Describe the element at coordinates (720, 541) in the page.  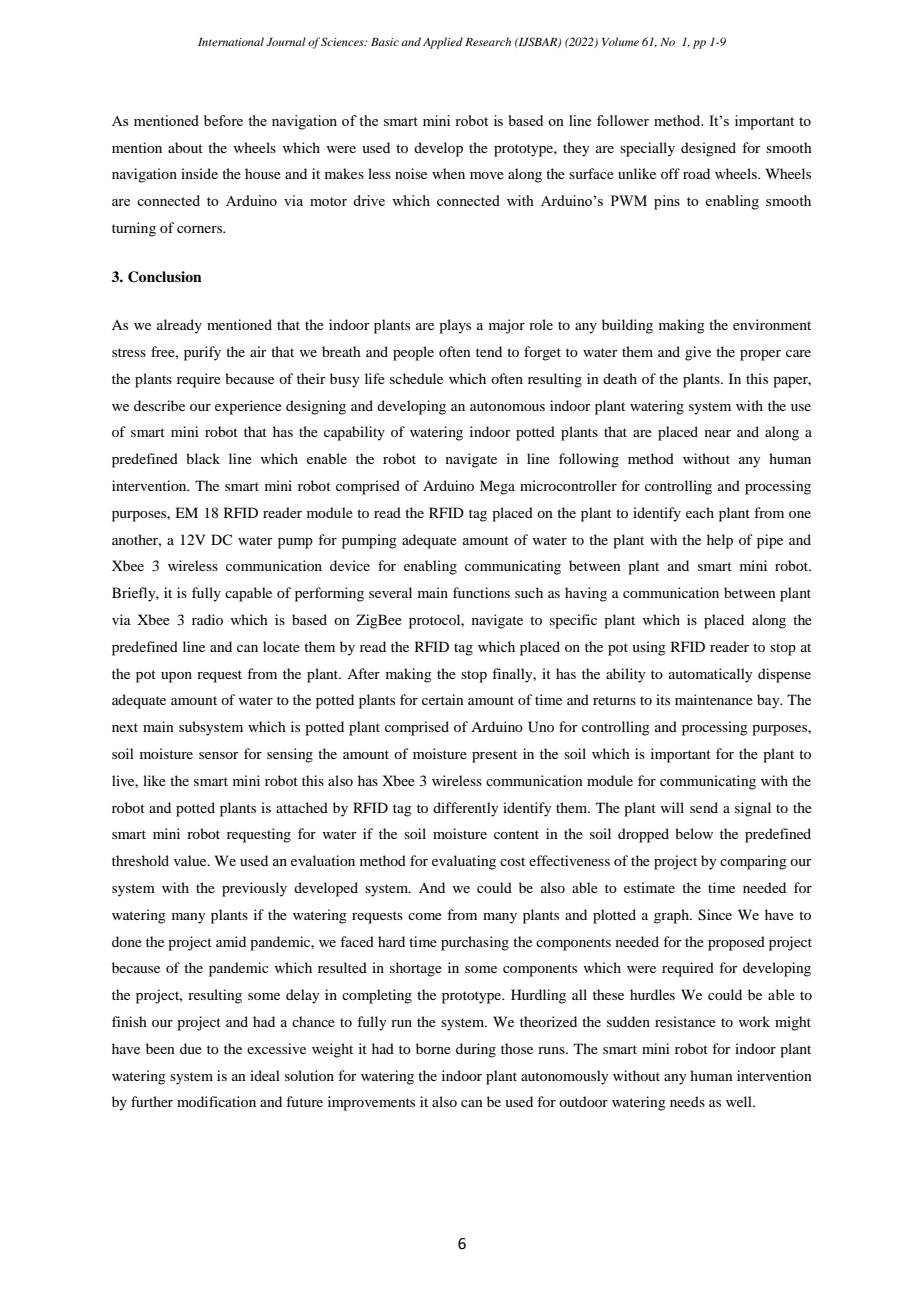
I see `help` at that location.
